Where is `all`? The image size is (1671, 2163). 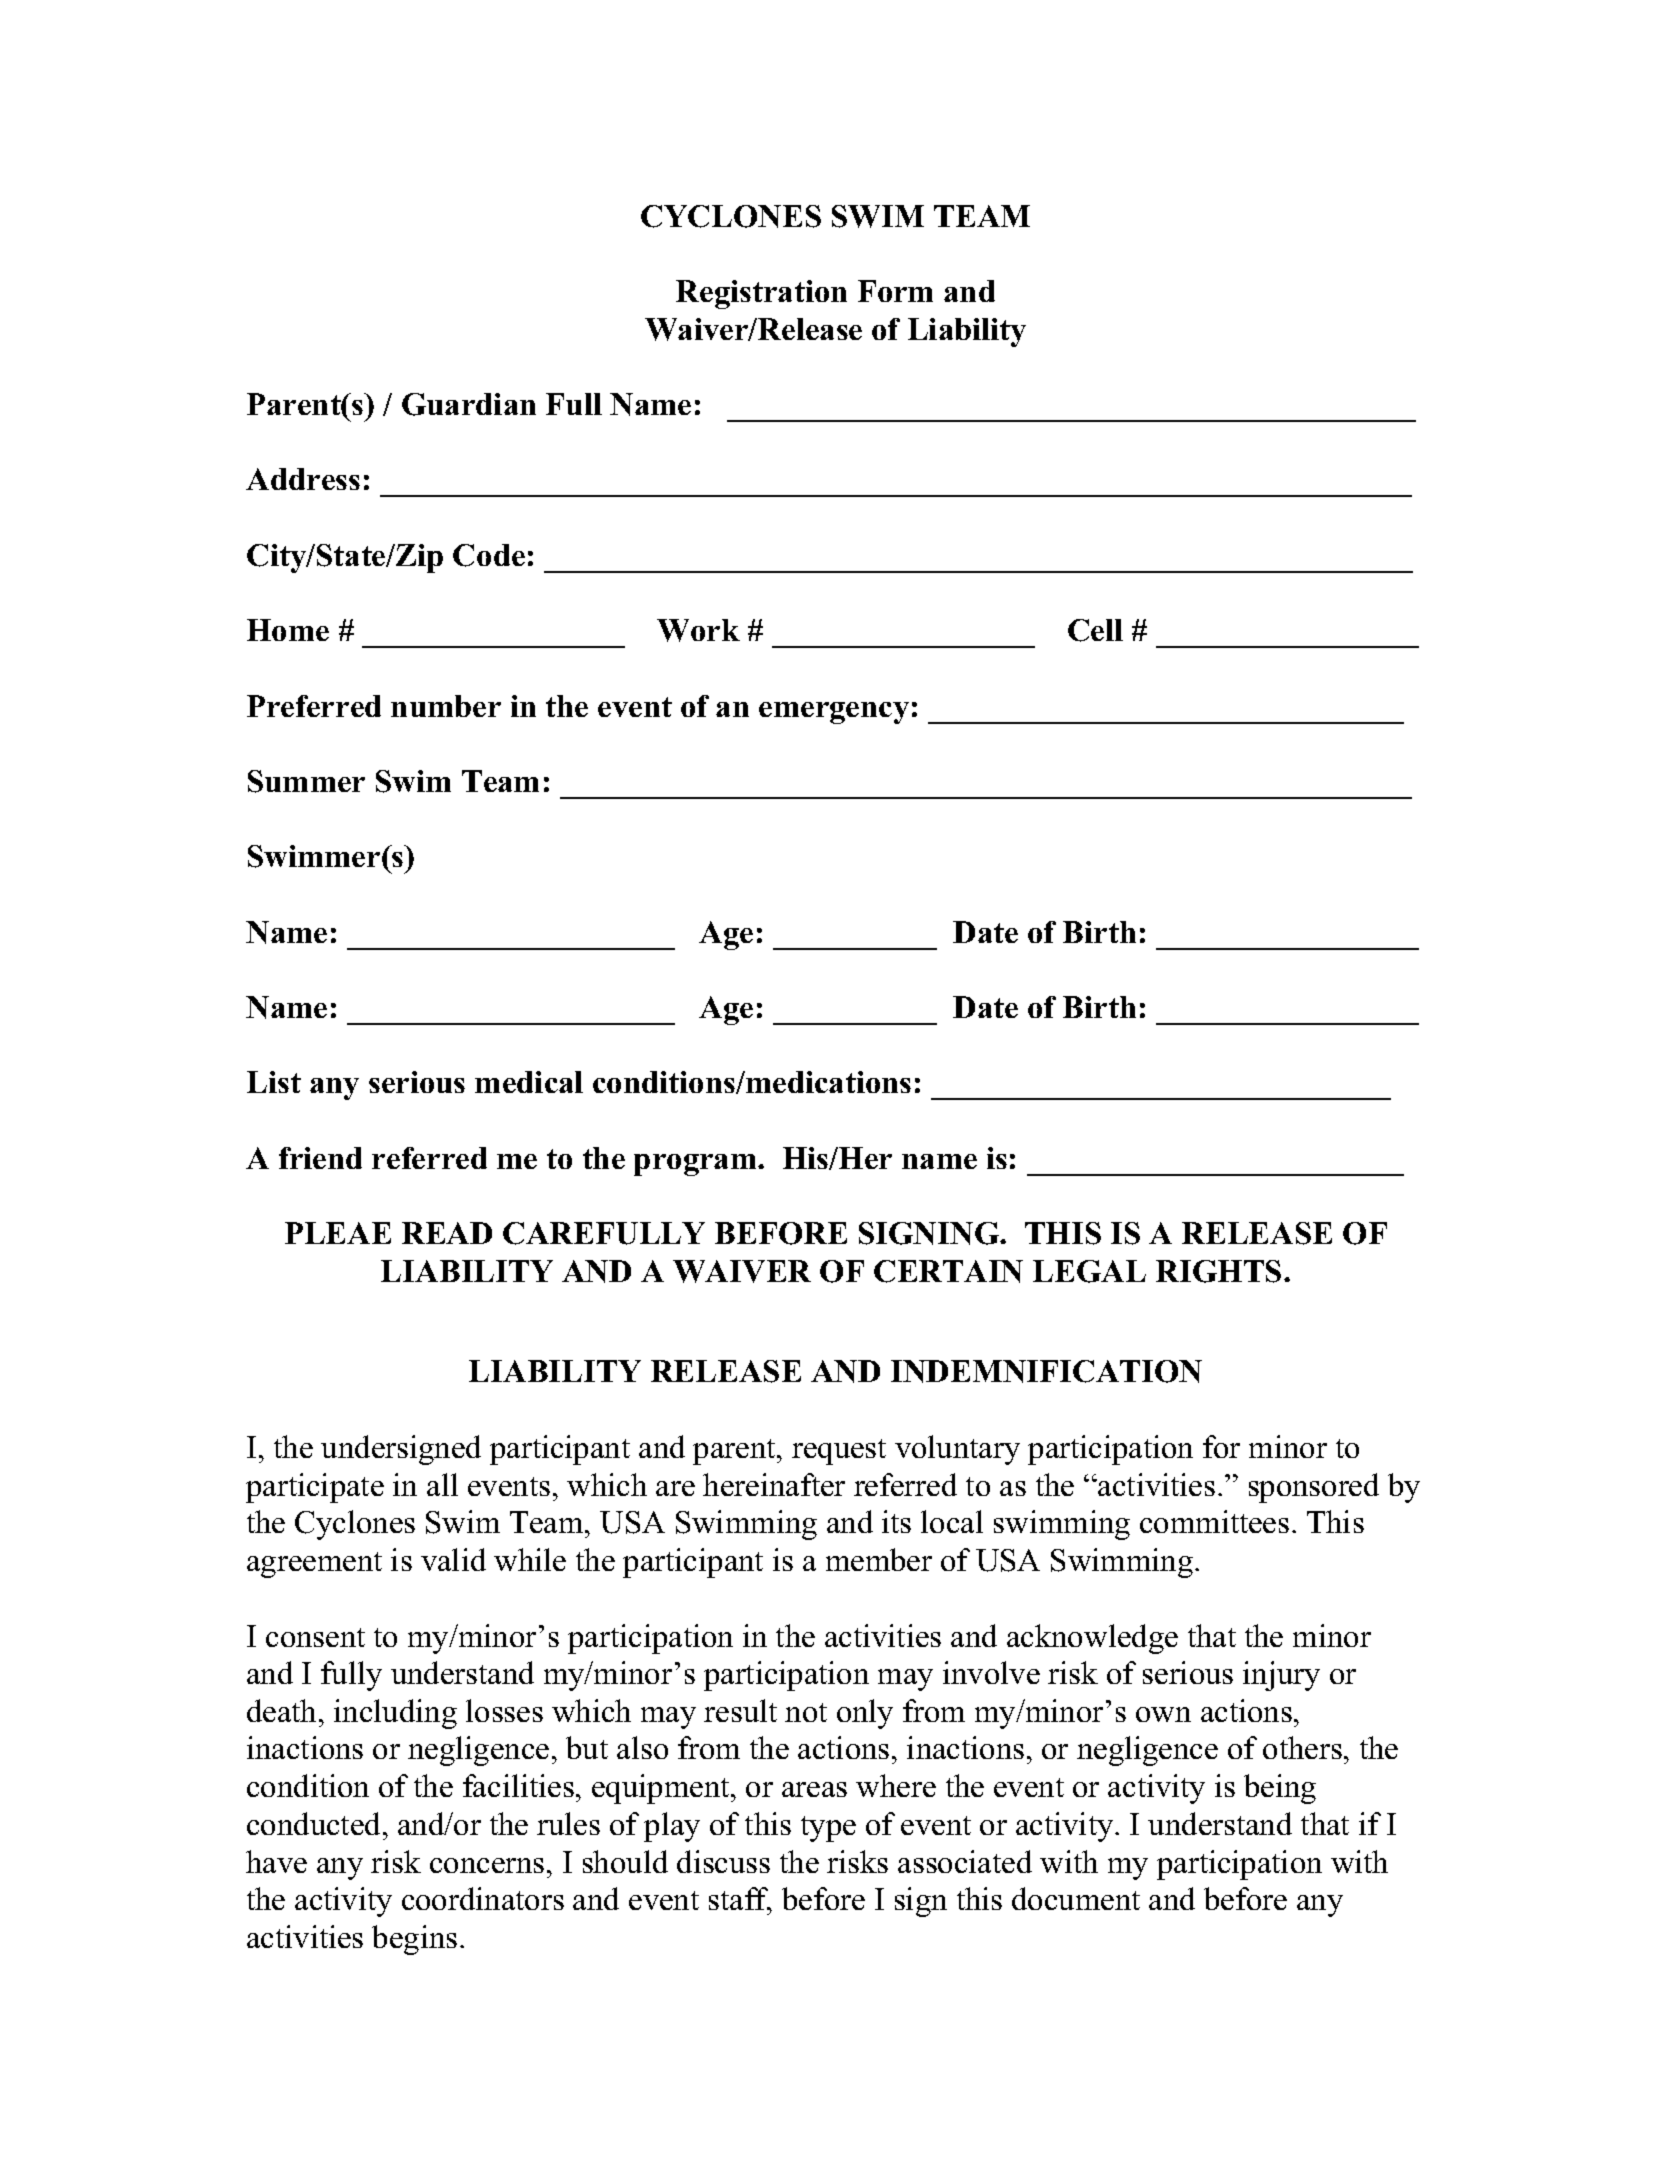 all is located at coordinates (442, 1484).
